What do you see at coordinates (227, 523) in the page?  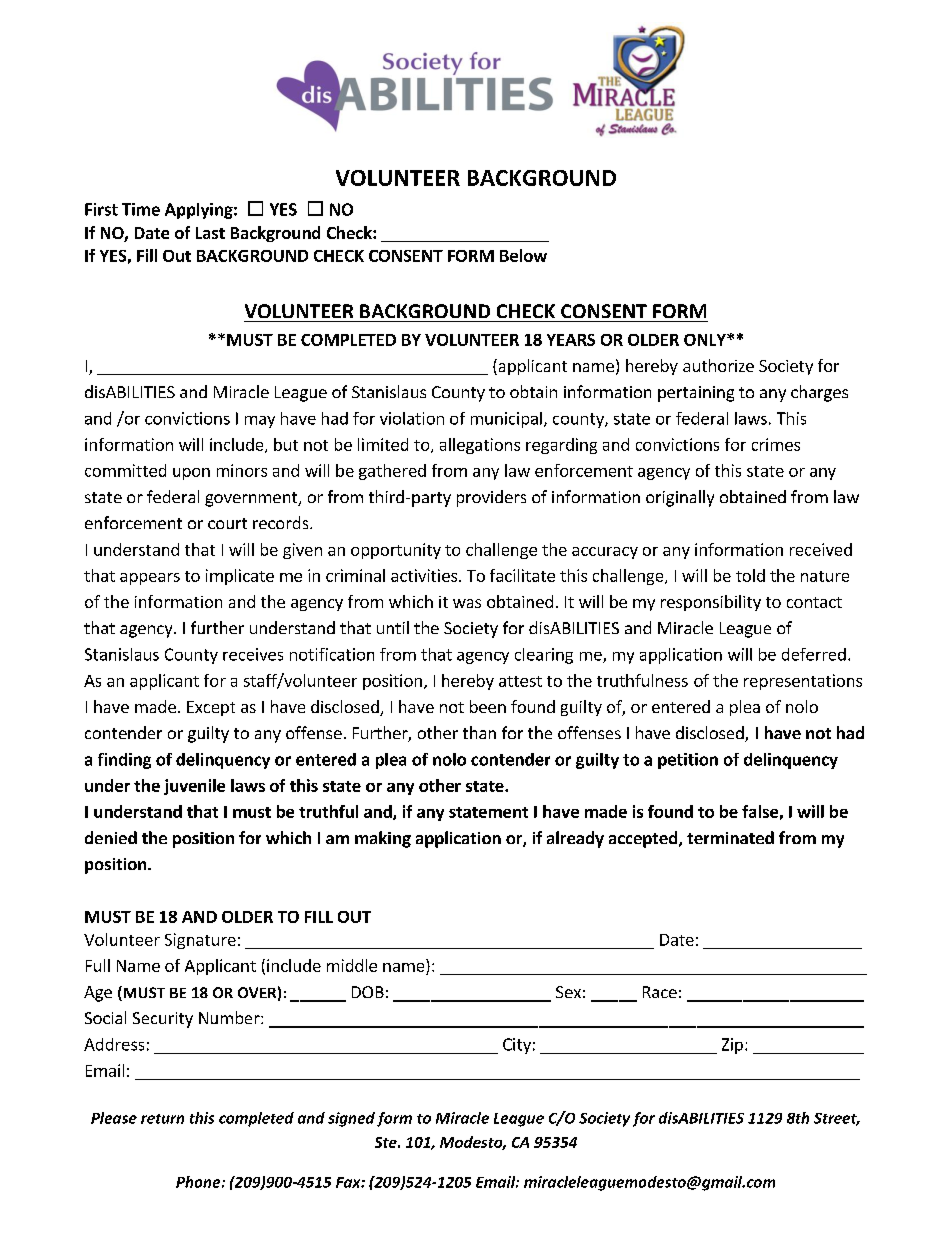 I see `court` at bounding box center [227, 523].
